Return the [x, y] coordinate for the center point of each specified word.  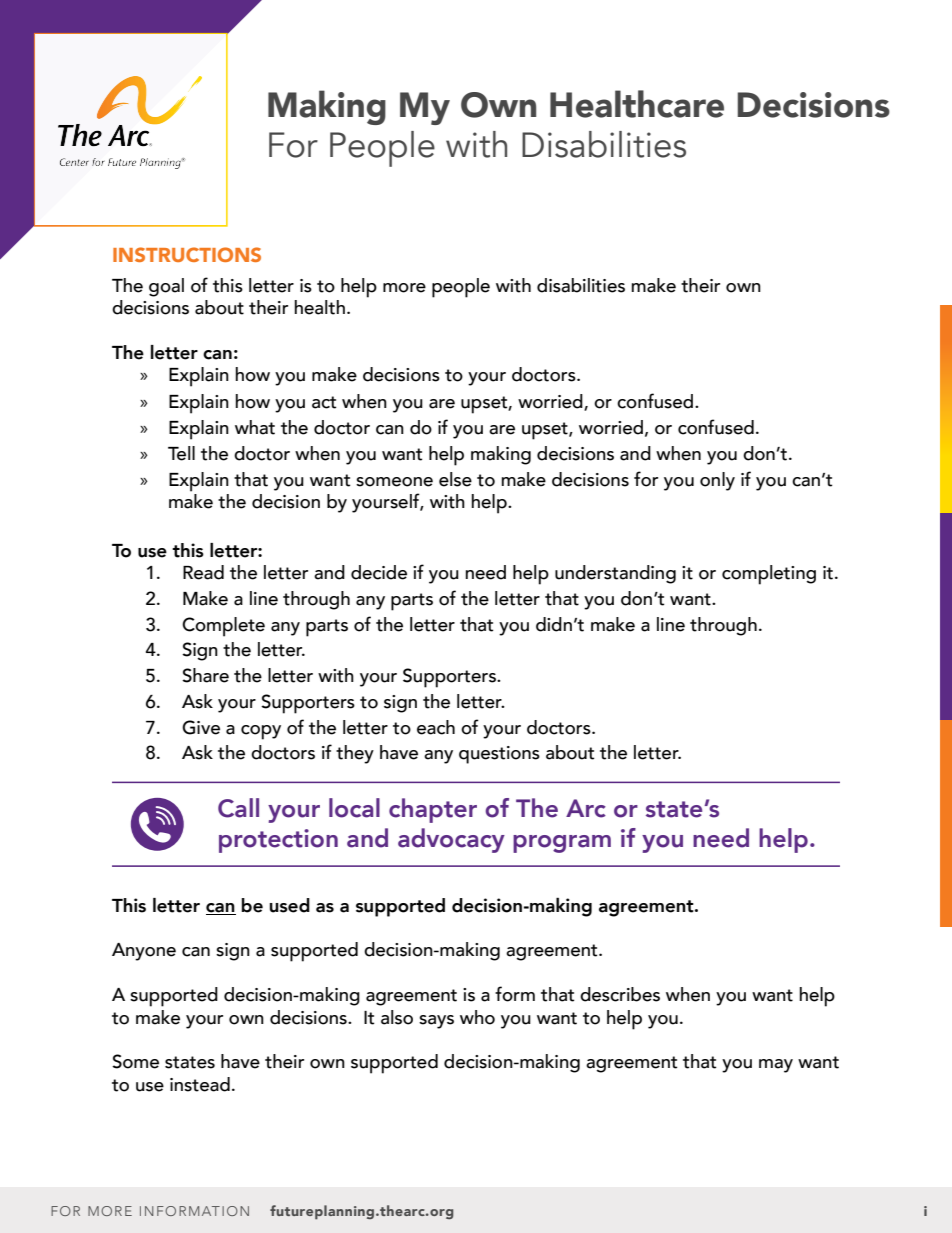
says [436, 1022]
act [324, 402]
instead [200, 1084]
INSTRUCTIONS [187, 254]
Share [205, 675]
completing [769, 575]
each [436, 727]
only [717, 481]
